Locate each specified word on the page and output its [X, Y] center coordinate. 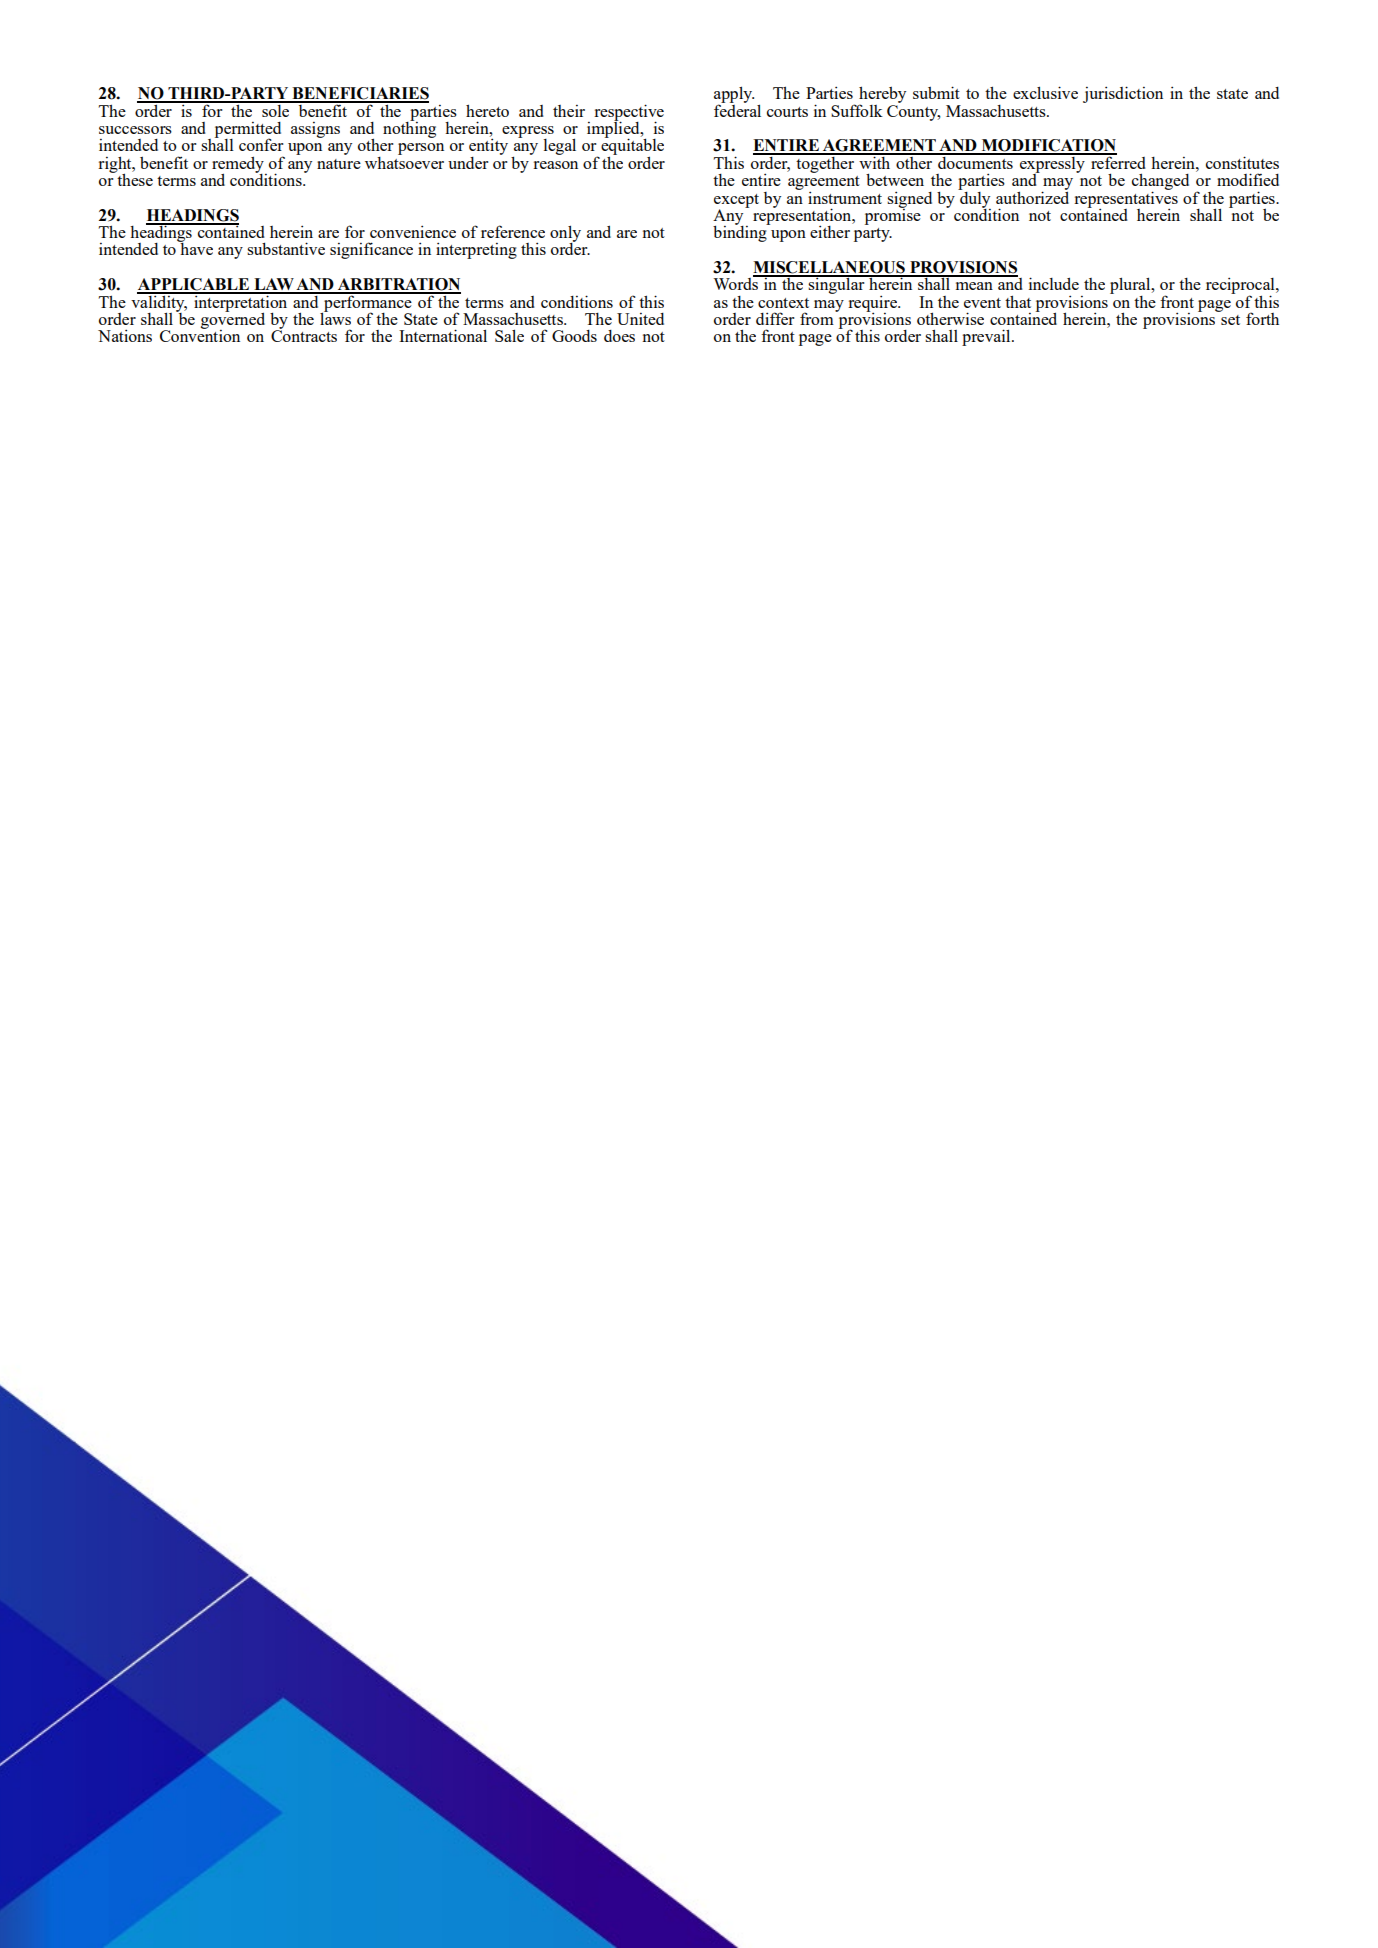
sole [276, 109]
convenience [413, 231]
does [619, 336]
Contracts [304, 335]
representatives [1126, 199]
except [736, 202]
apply [734, 96]
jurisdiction [1123, 94]
